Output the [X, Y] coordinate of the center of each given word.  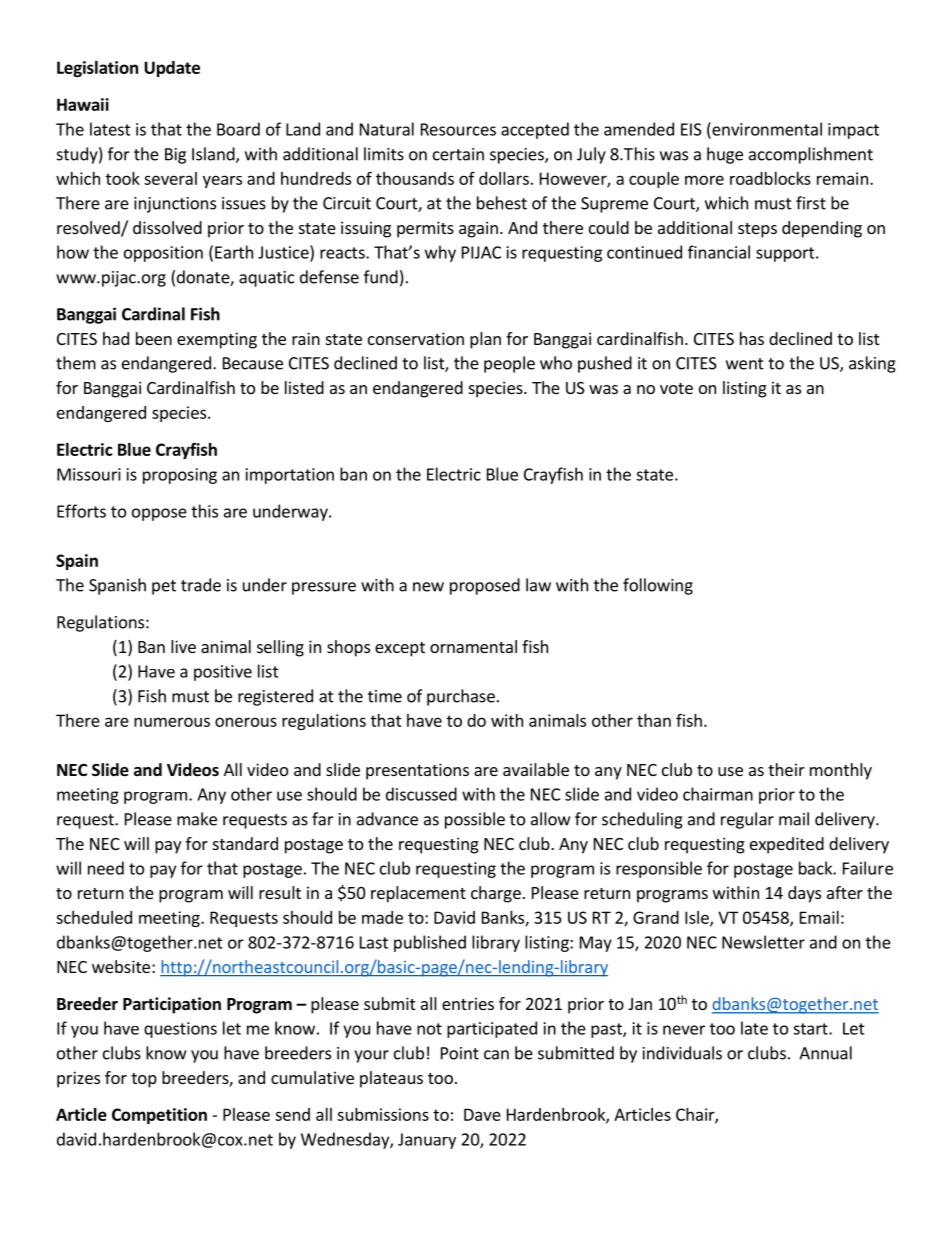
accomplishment [811, 155]
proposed [485, 586]
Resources [458, 129]
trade [201, 585]
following [658, 586]
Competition [159, 1116]
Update [172, 69]
